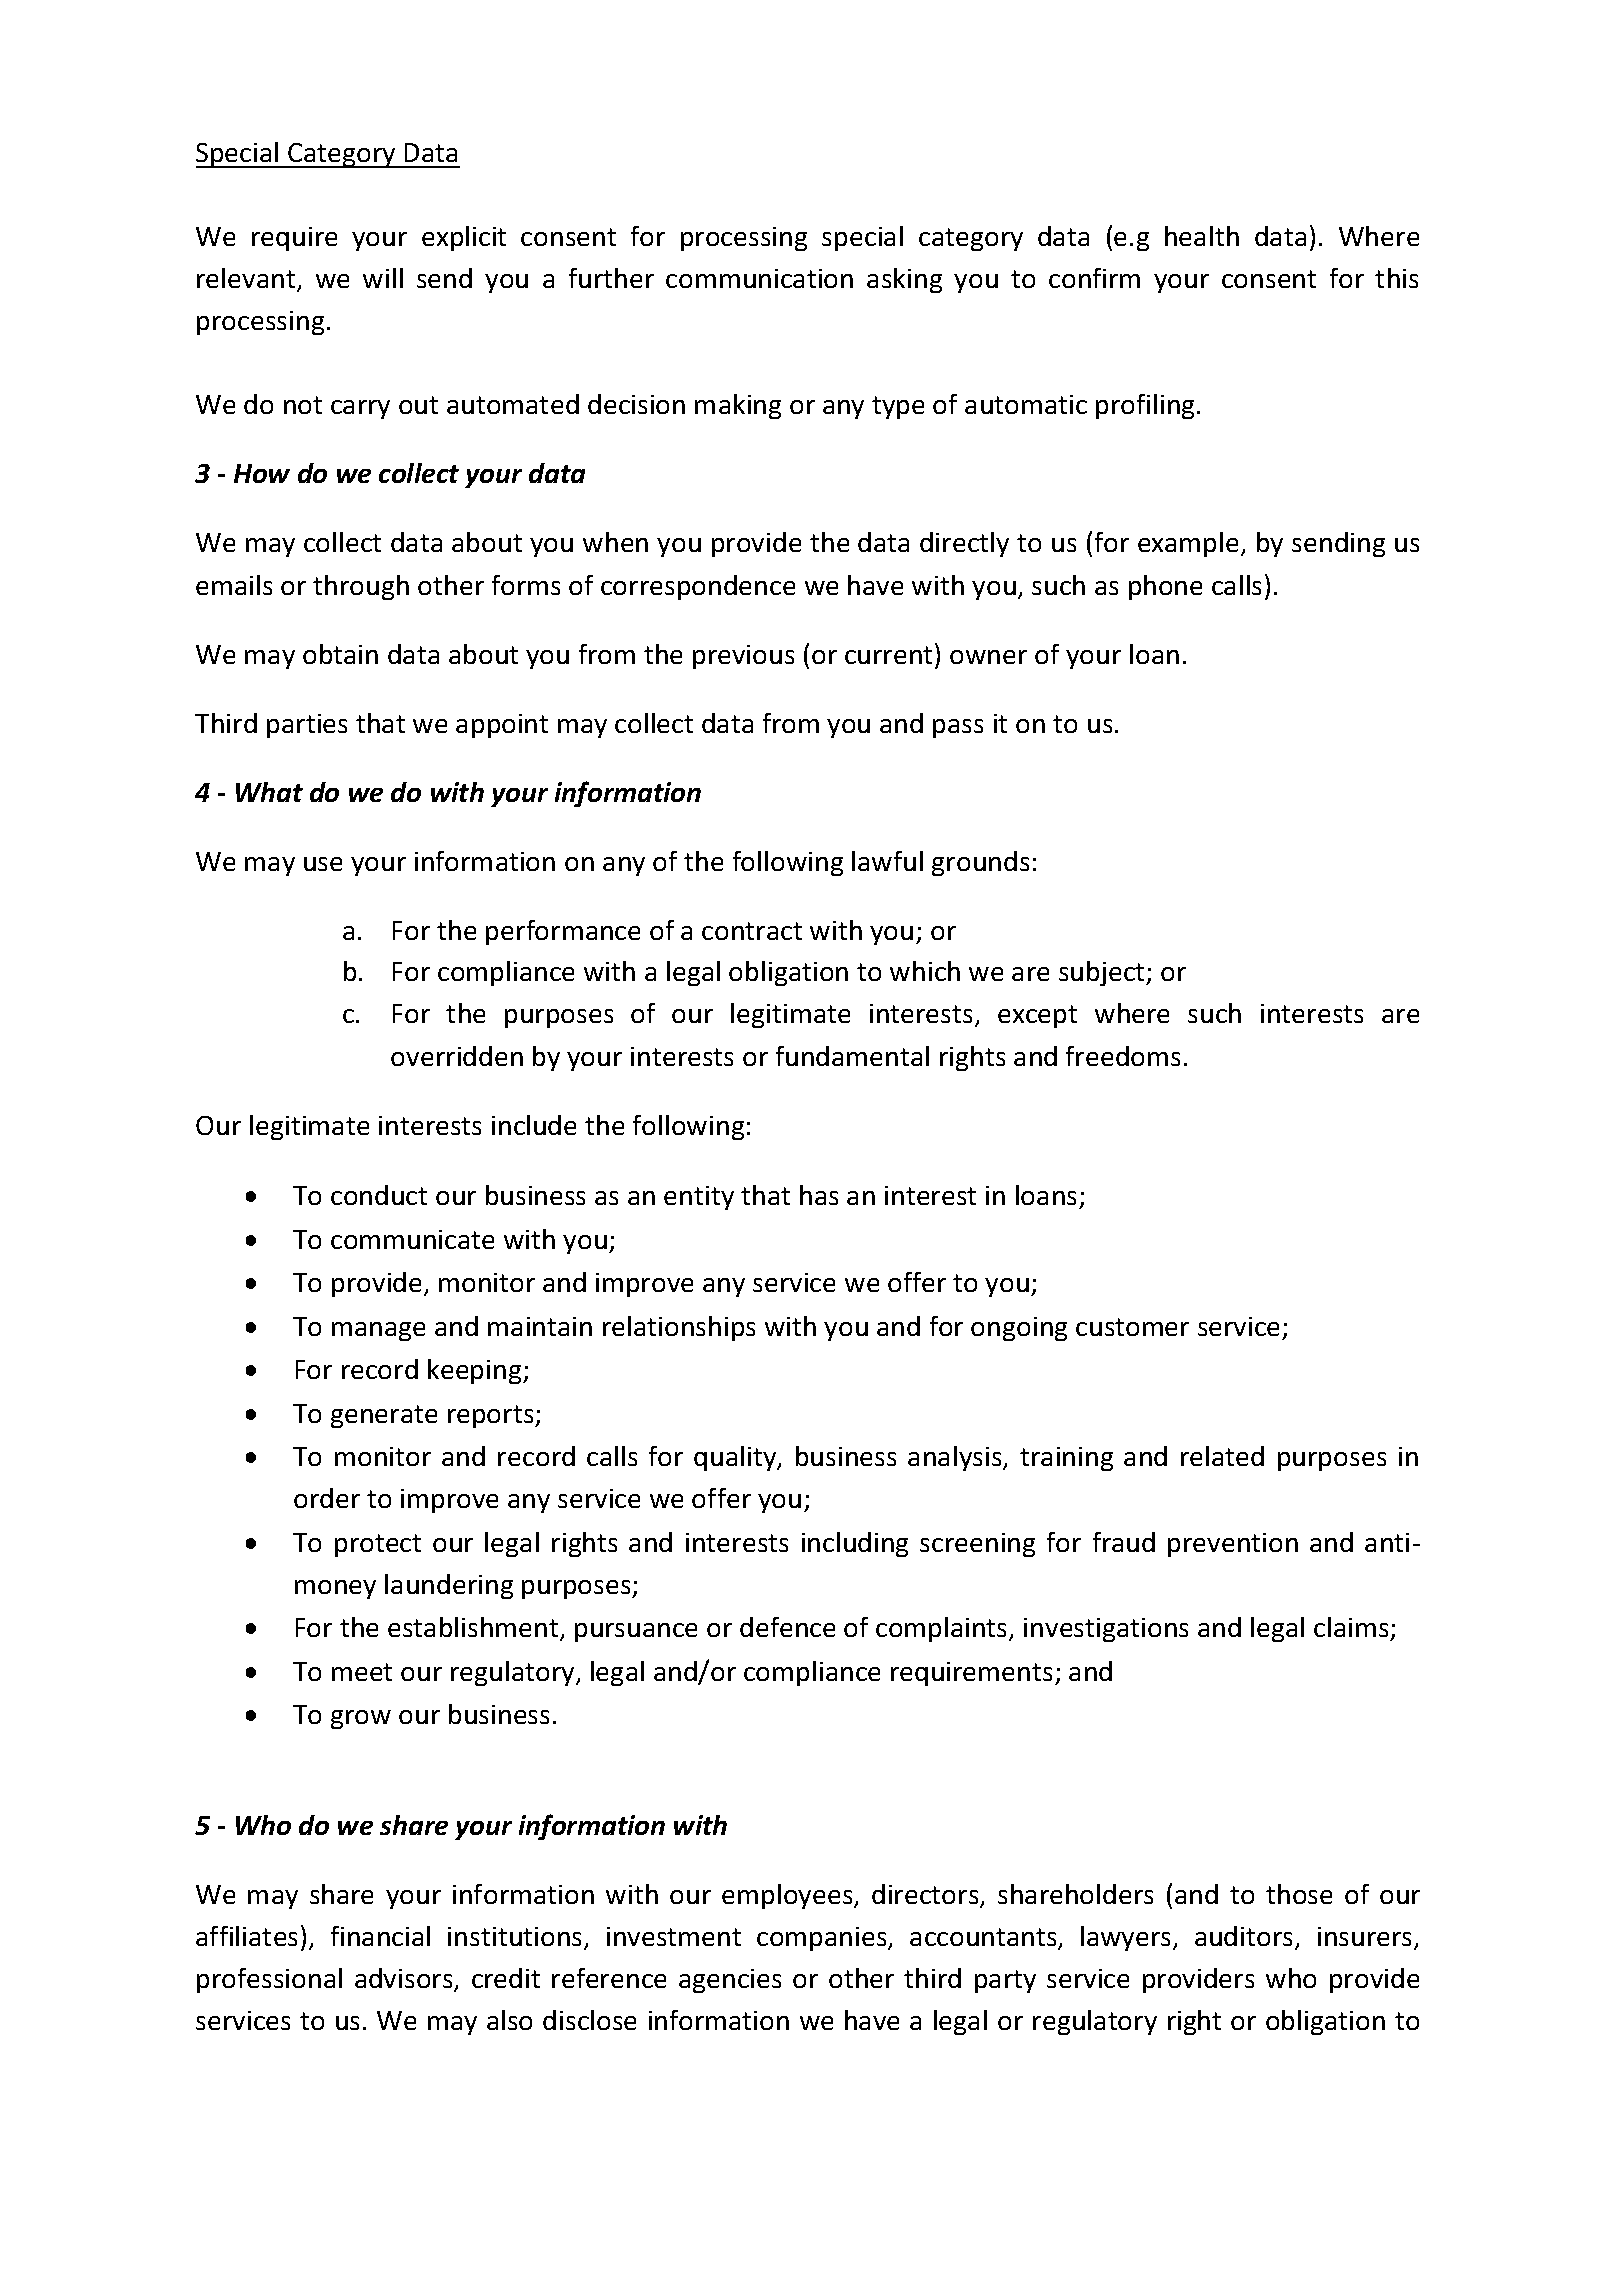 The width and height of the image is (1616, 2286). I want to click on quality, so click(736, 1458).
